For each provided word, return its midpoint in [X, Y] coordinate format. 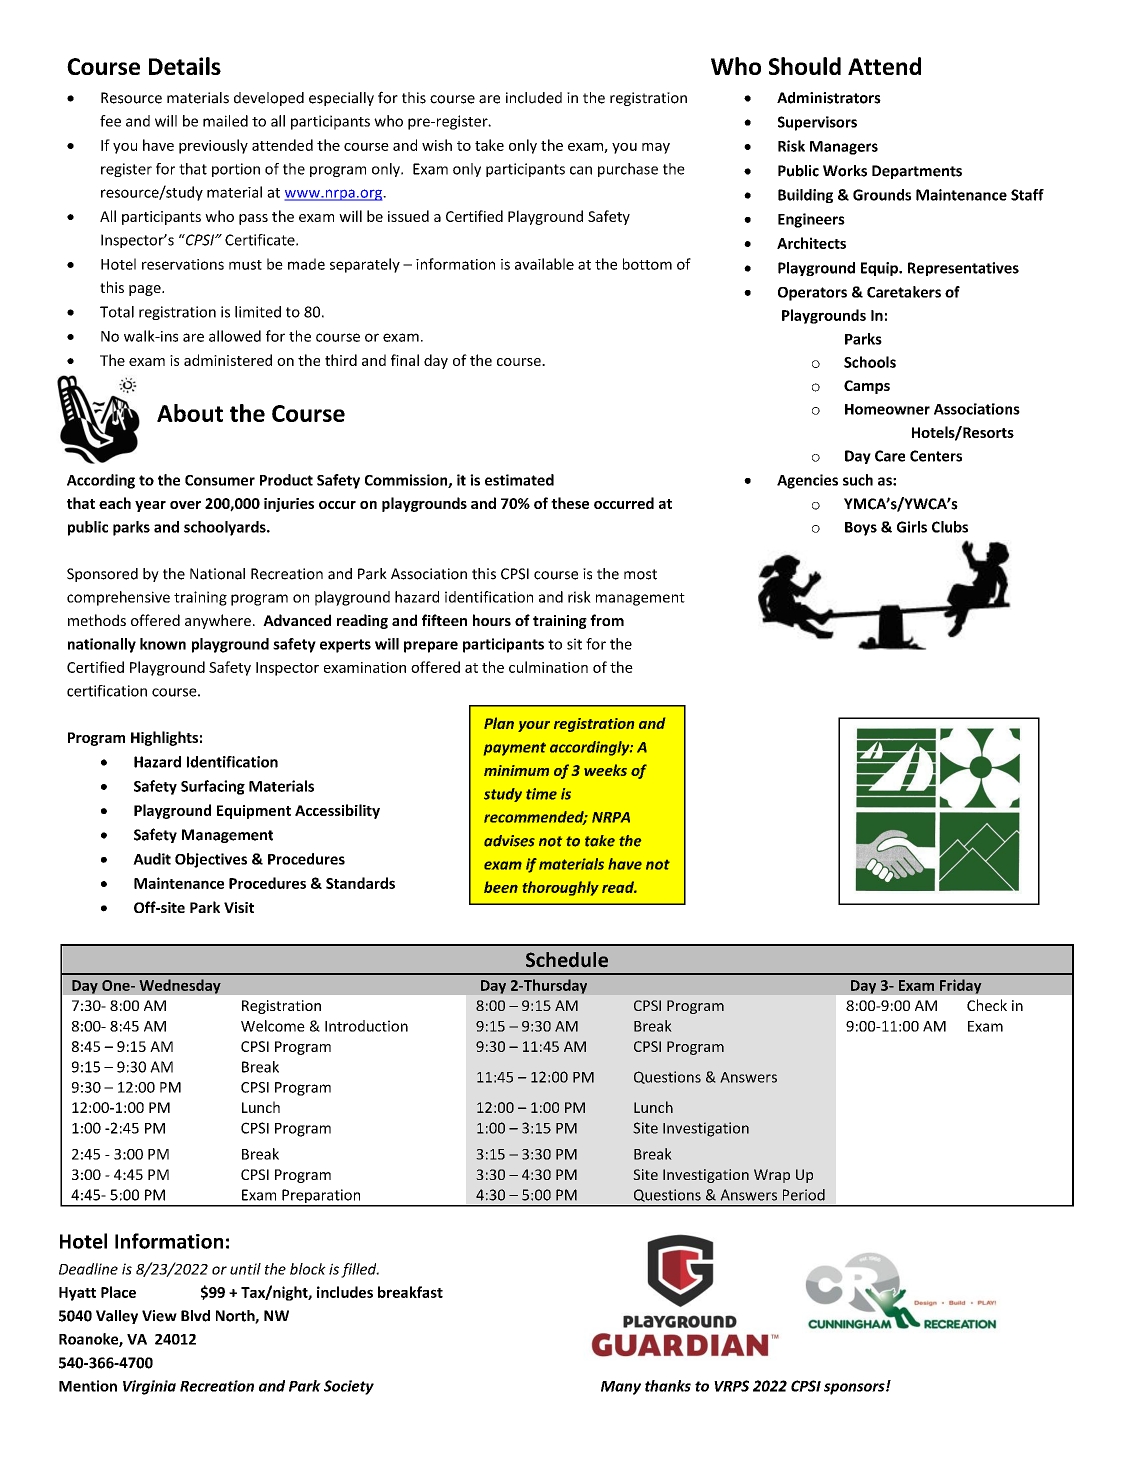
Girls [912, 527]
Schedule [567, 959]
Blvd [195, 1316]
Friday [961, 986]
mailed [225, 121]
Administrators [829, 98]
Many [621, 1388]
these [570, 503]
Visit [239, 907]
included [534, 98]
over [185, 505]
